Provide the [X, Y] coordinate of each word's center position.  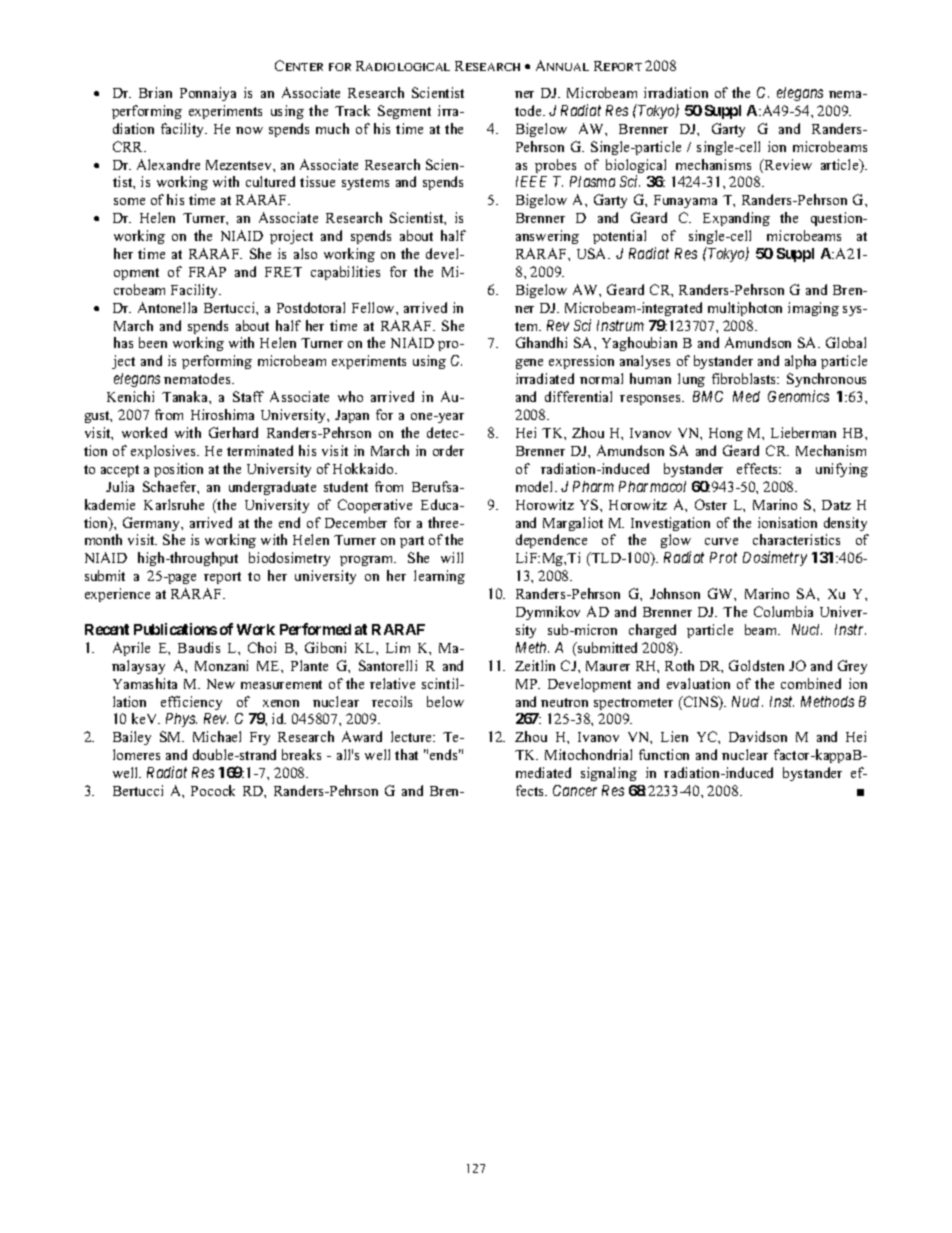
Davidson [758, 736]
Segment [404, 112]
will [452, 557]
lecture [412, 736]
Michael [217, 736]
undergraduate [272, 488]
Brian [155, 92]
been [153, 342]
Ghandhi [541, 342]
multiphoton [745, 309]
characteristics [796, 539]
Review [787, 164]
